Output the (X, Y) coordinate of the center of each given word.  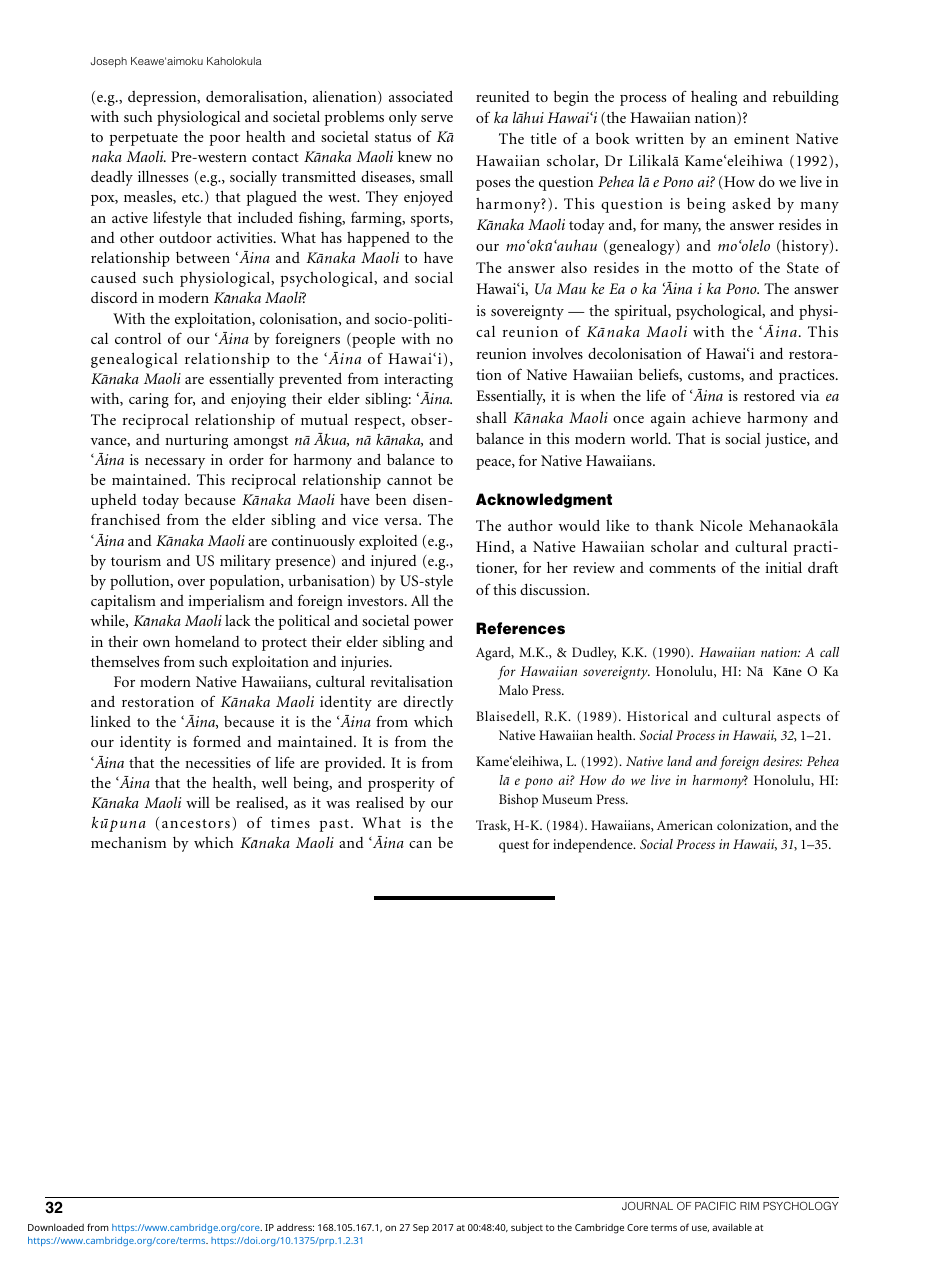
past (334, 825)
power (433, 624)
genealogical (134, 360)
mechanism (128, 842)
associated (421, 96)
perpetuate (144, 139)
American (685, 825)
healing (714, 98)
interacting (418, 380)
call (829, 652)
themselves (125, 661)
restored (769, 395)
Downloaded (56, 1227)
